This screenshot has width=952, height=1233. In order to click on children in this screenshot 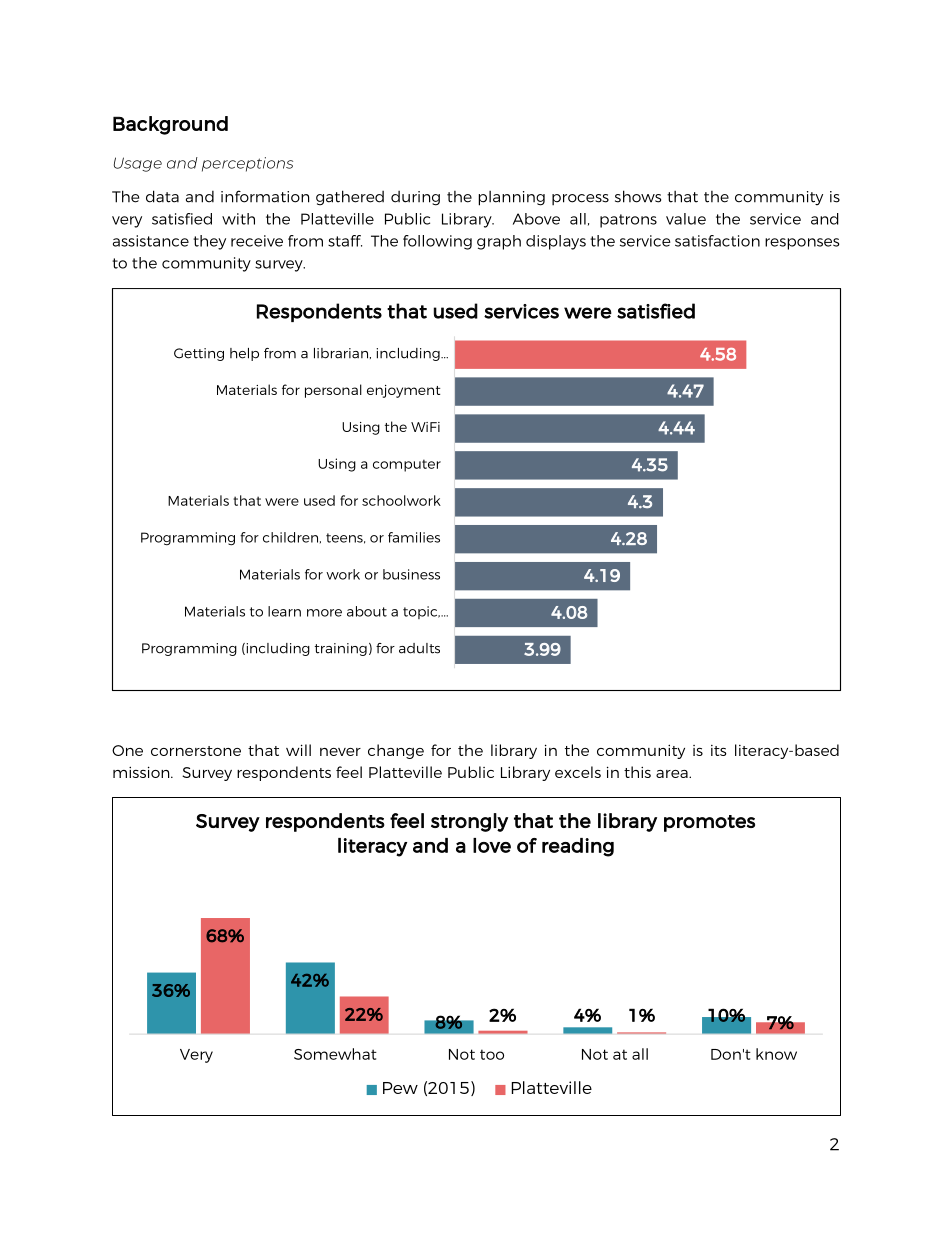, I will do `click(290, 537)`.
